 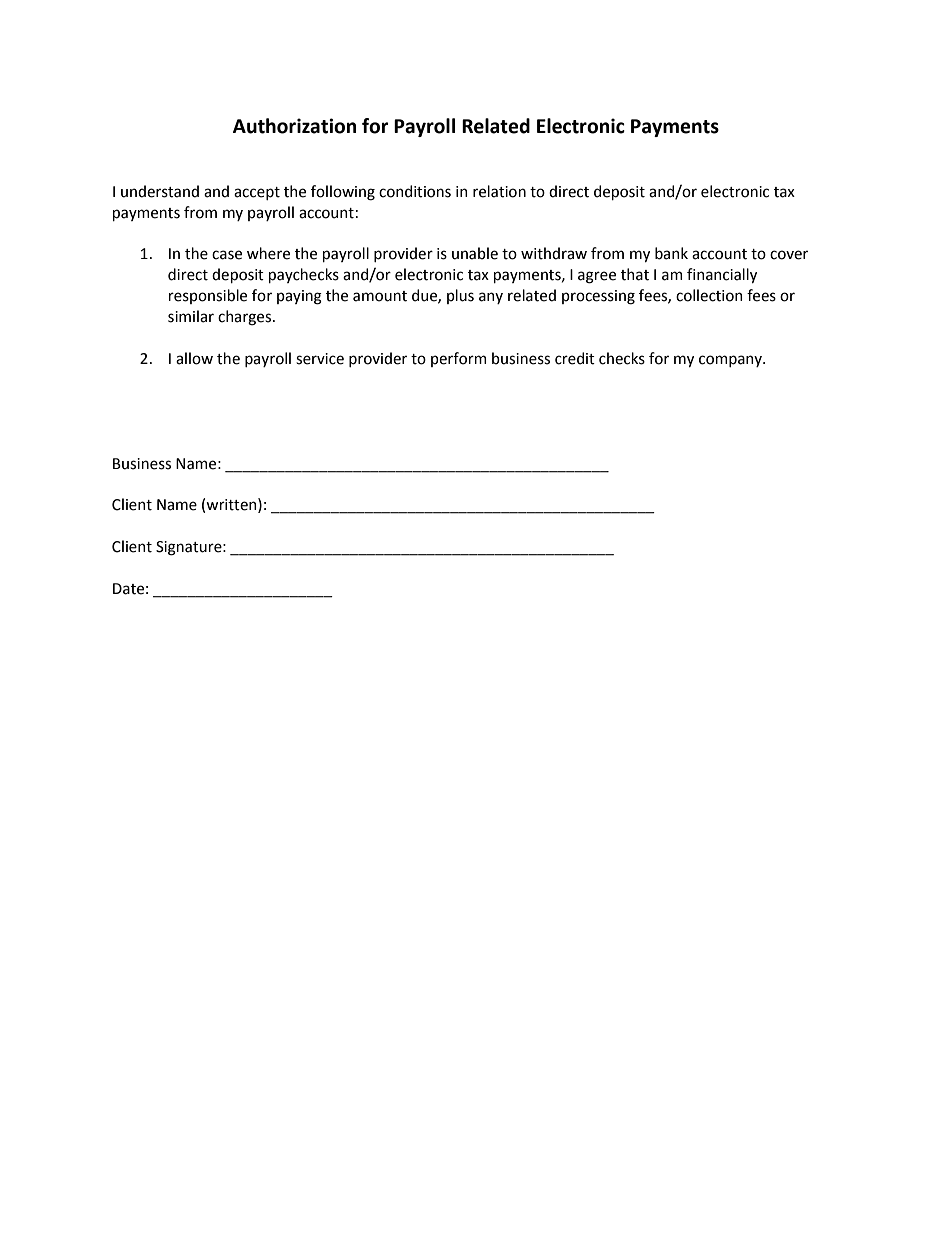 I want to click on accept, so click(x=257, y=193).
